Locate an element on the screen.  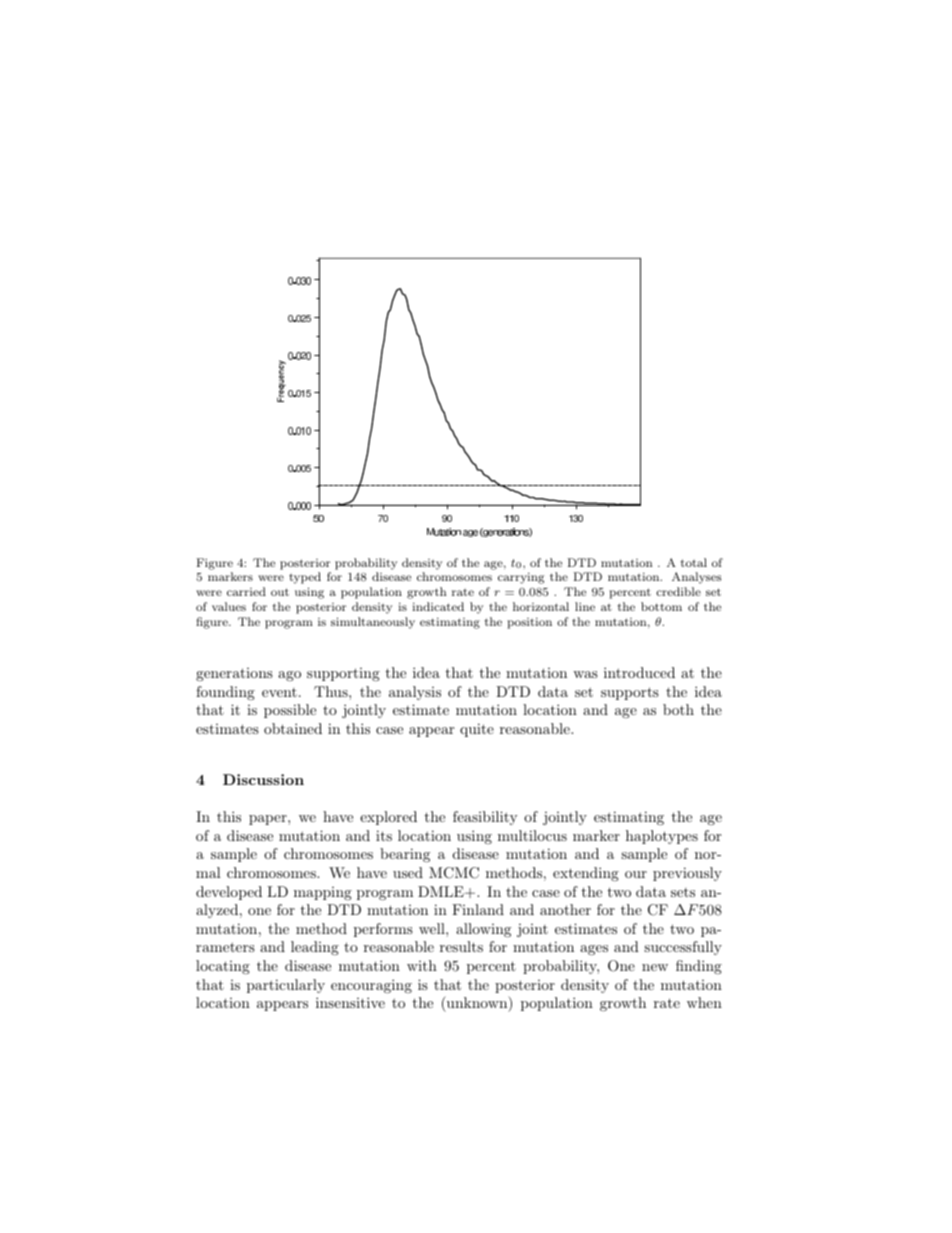
mapping is located at coordinates (323, 893).
